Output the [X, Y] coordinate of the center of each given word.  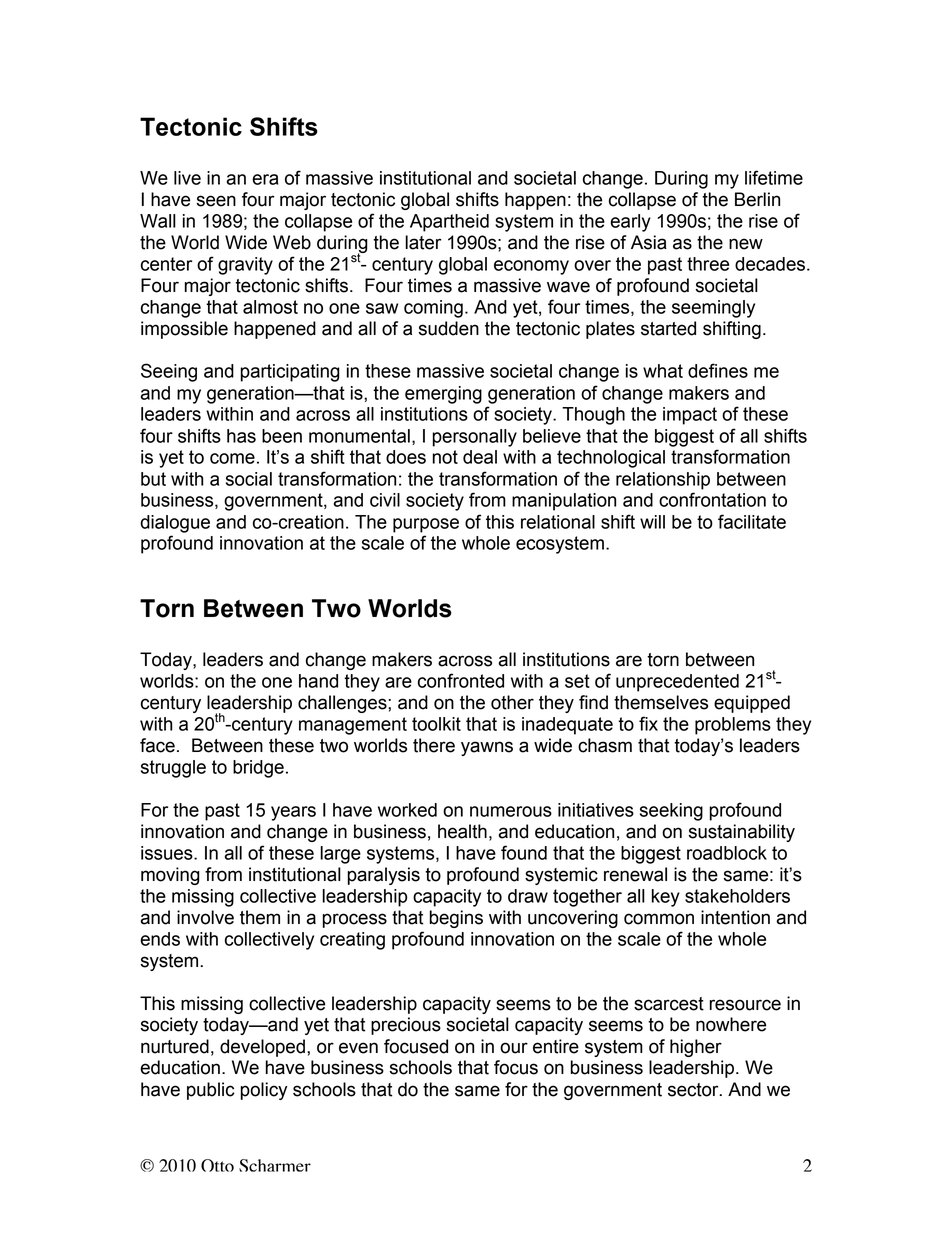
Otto [217, 1165]
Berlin [757, 199]
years [293, 813]
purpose [426, 525]
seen [216, 201]
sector [694, 1090]
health [462, 831]
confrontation [712, 499]
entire [556, 1046]
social [249, 479]
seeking [671, 812]
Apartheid [449, 223]
